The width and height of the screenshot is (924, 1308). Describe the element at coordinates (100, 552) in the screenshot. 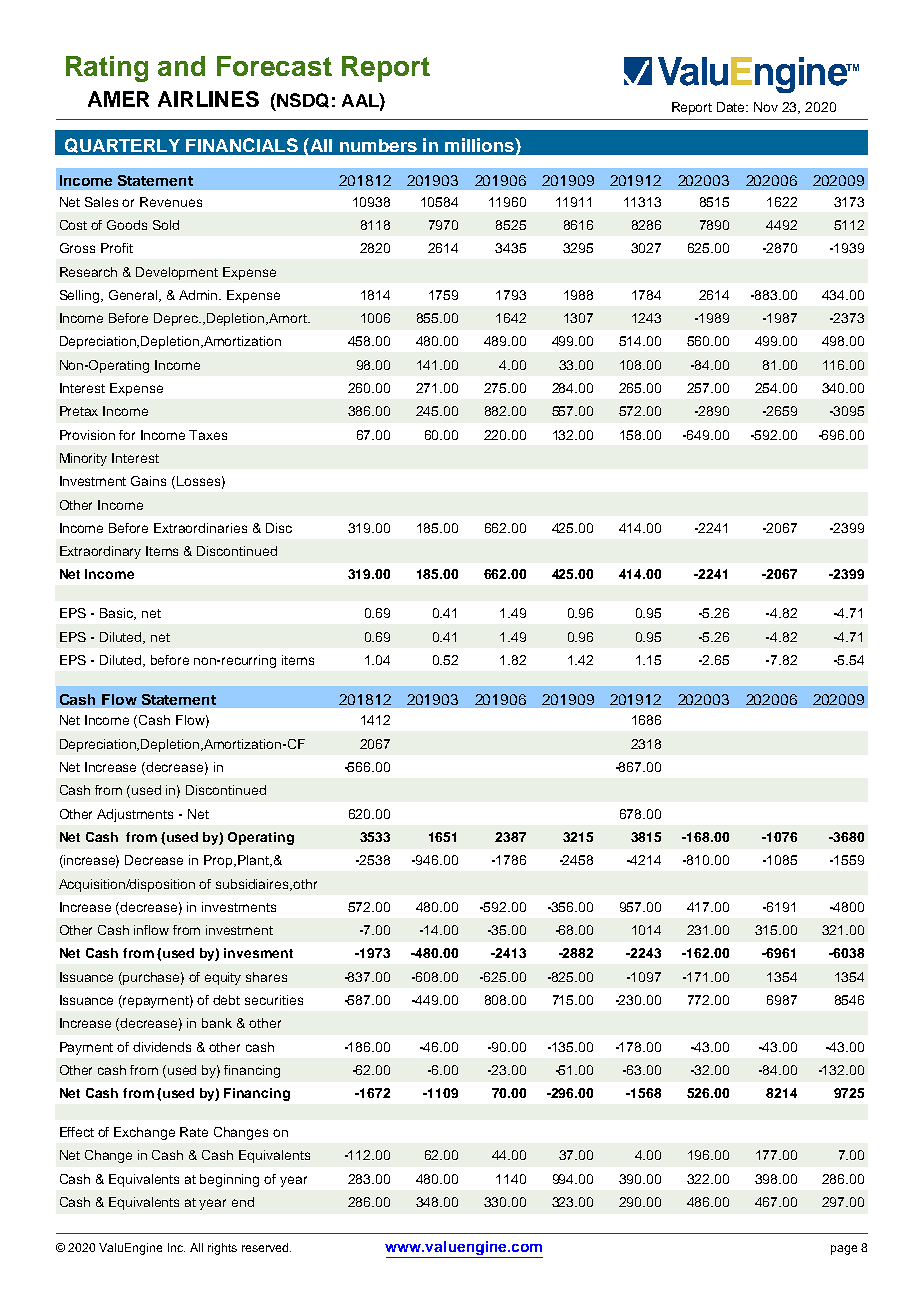

I see `Extraordinary` at that location.
